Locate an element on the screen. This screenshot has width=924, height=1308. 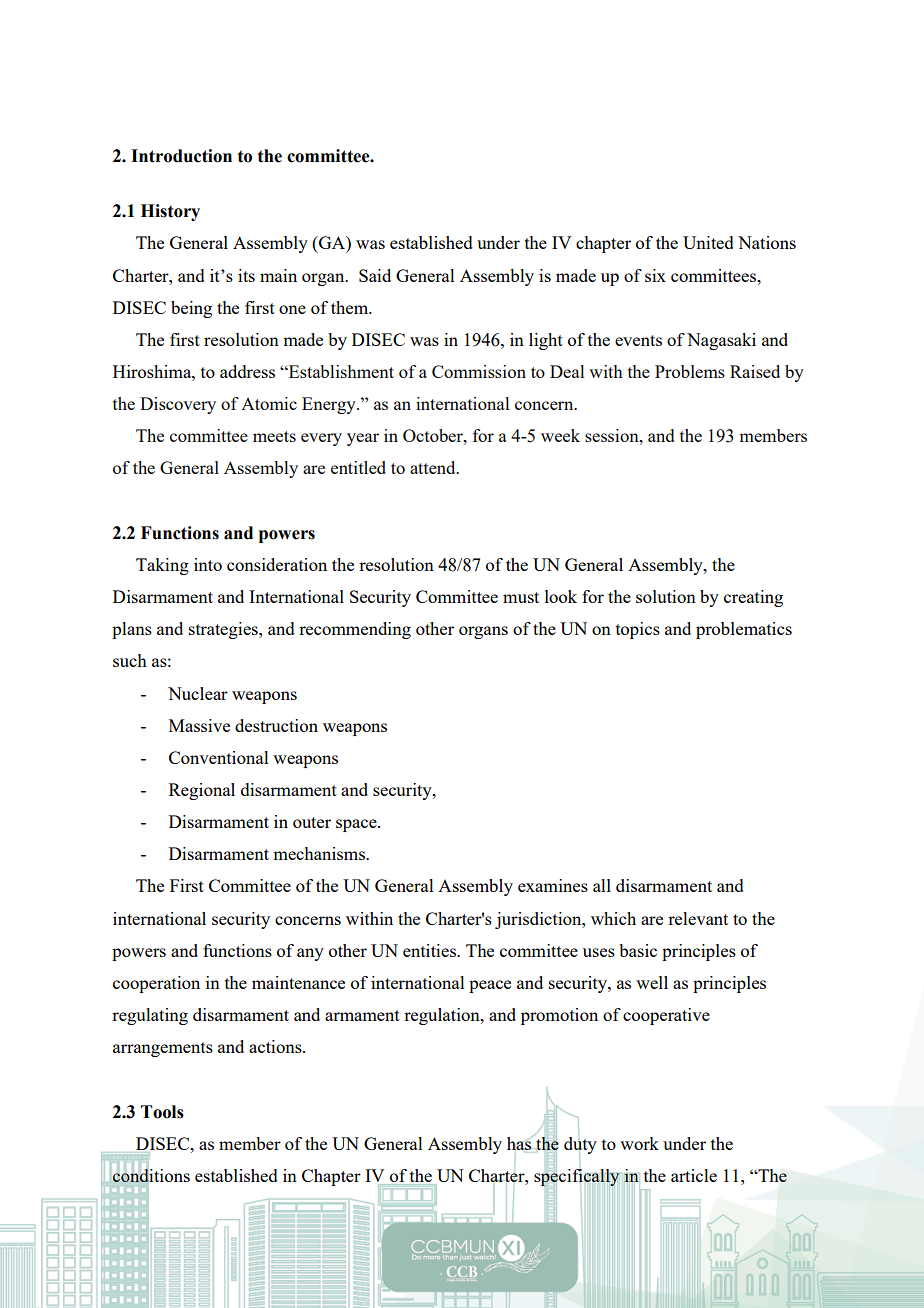
topics is located at coordinates (638, 630).
